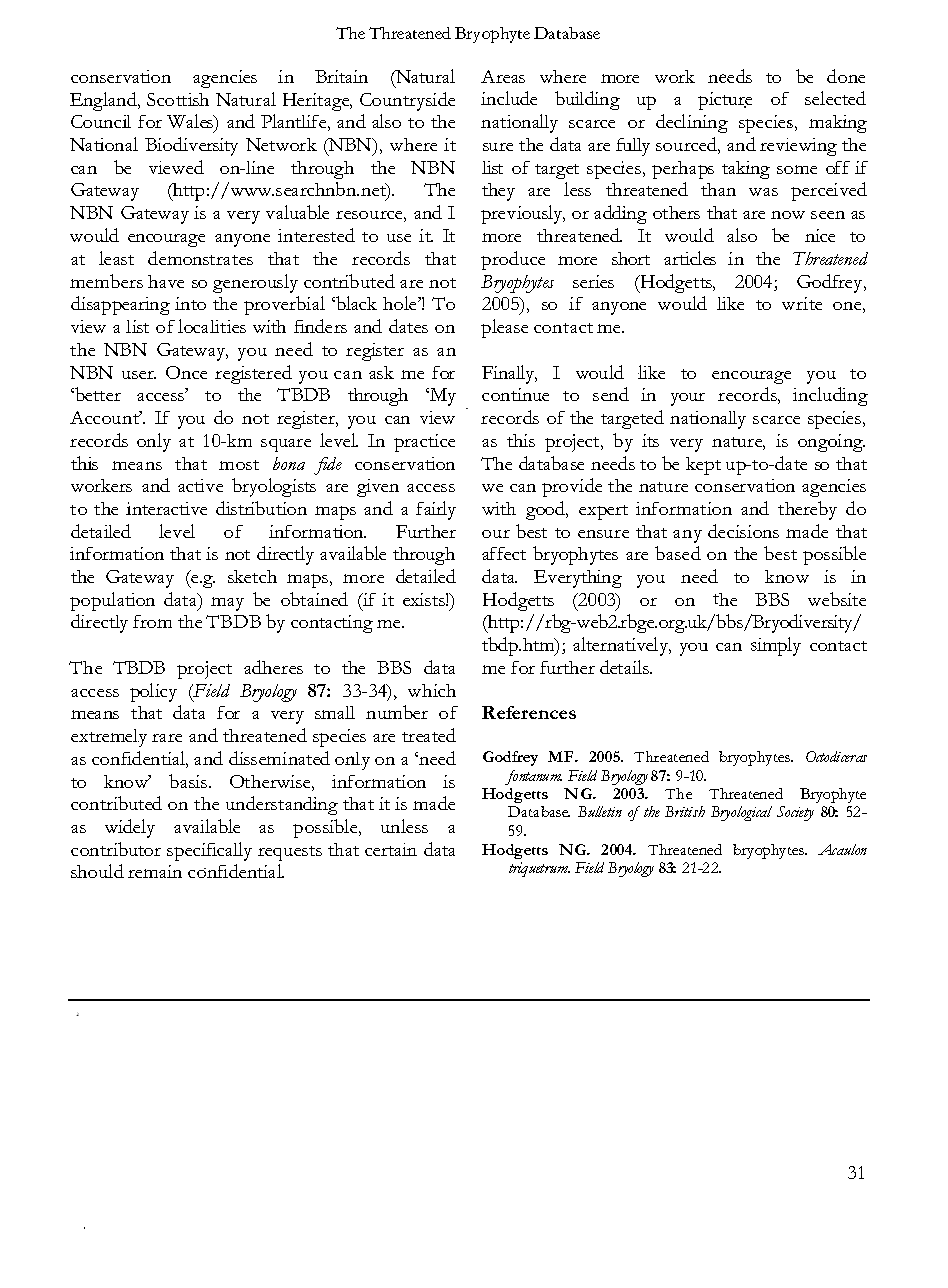  Describe the element at coordinates (509, 98) in the screenshot. I see `include` at that location.
